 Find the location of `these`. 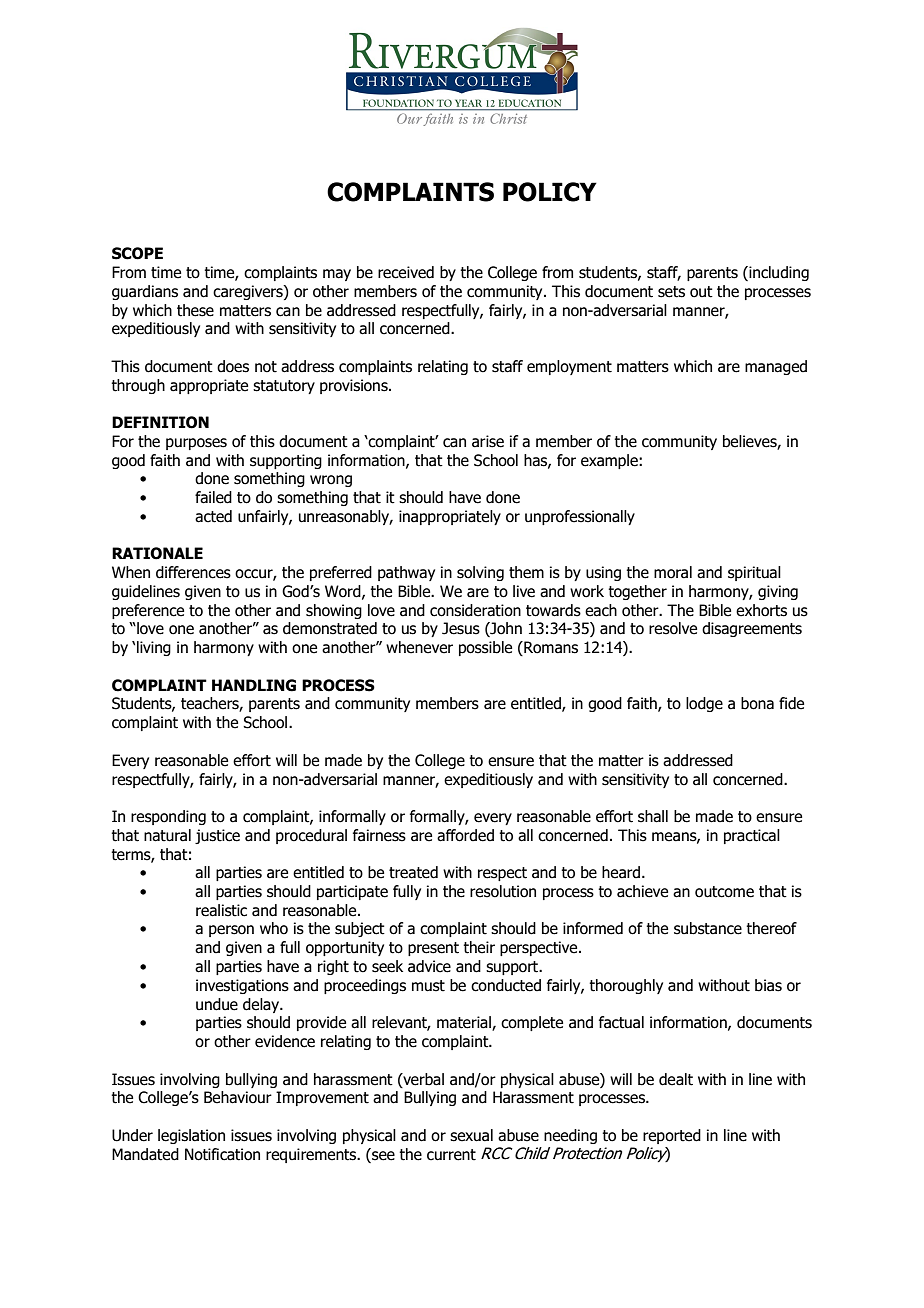

these is located at coordinates (195, 310).
